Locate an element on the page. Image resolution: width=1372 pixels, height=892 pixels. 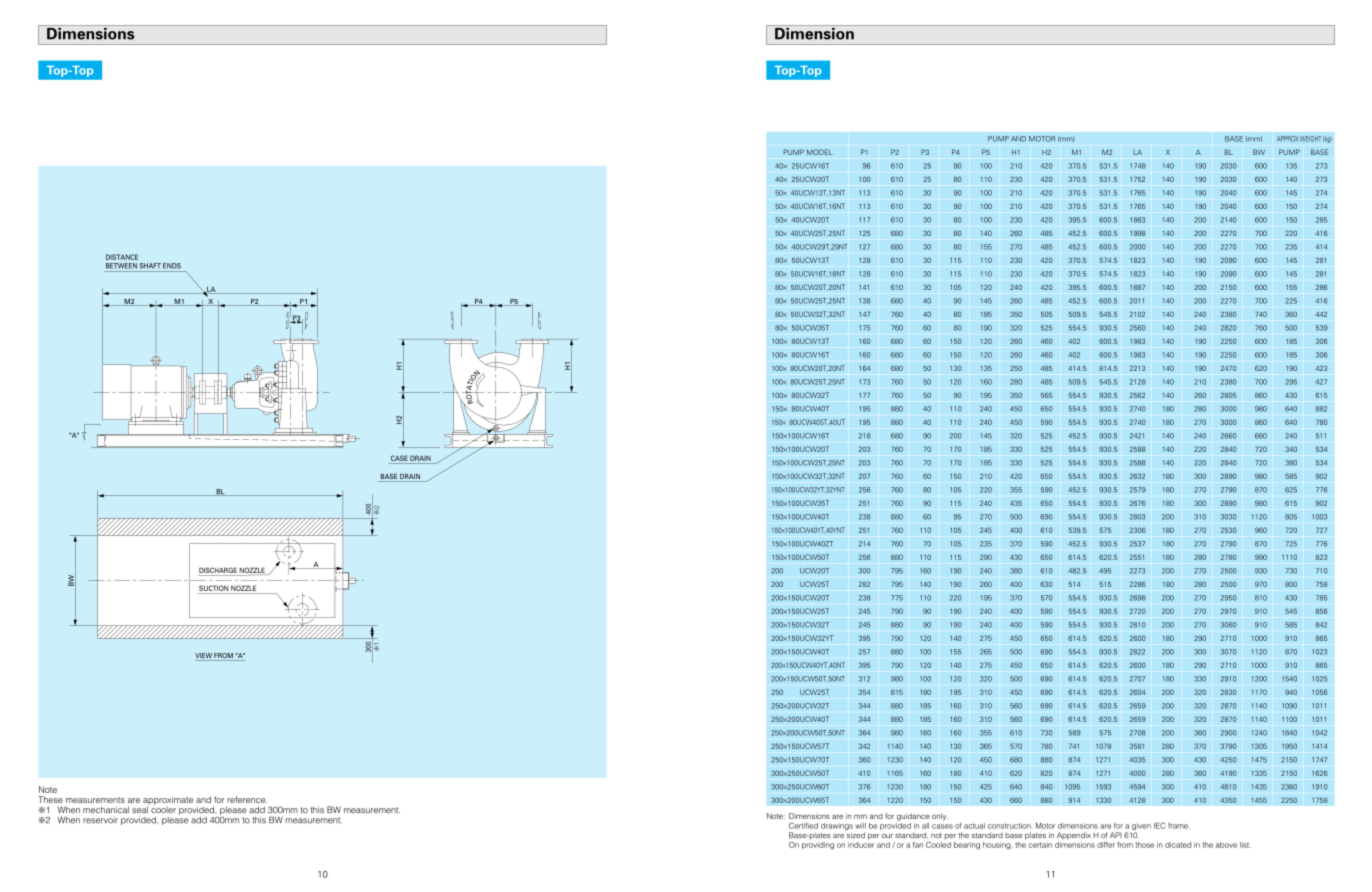
IEC is located at coordinates (1159, 825).
